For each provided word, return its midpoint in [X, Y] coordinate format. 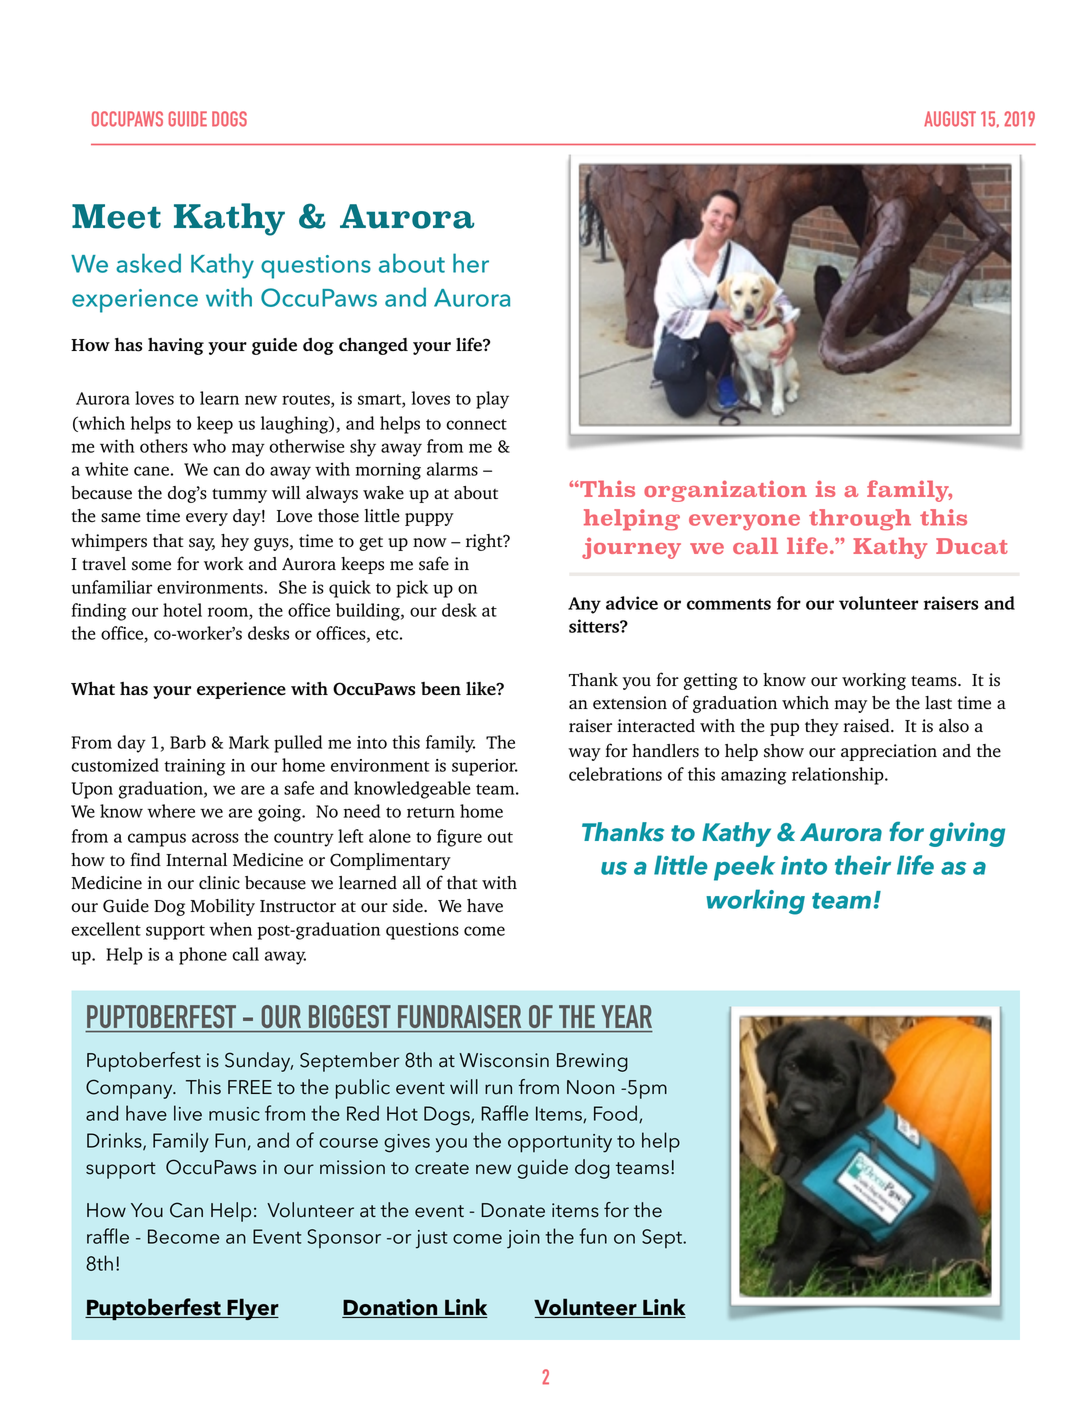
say [202, 544]
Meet [116, 216]
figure [459, 838]
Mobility [222, 907]
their [863, 865]
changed [373, 346]
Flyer [252, 1309]
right [485, 542]
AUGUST [950, 119]
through [860, 520]
